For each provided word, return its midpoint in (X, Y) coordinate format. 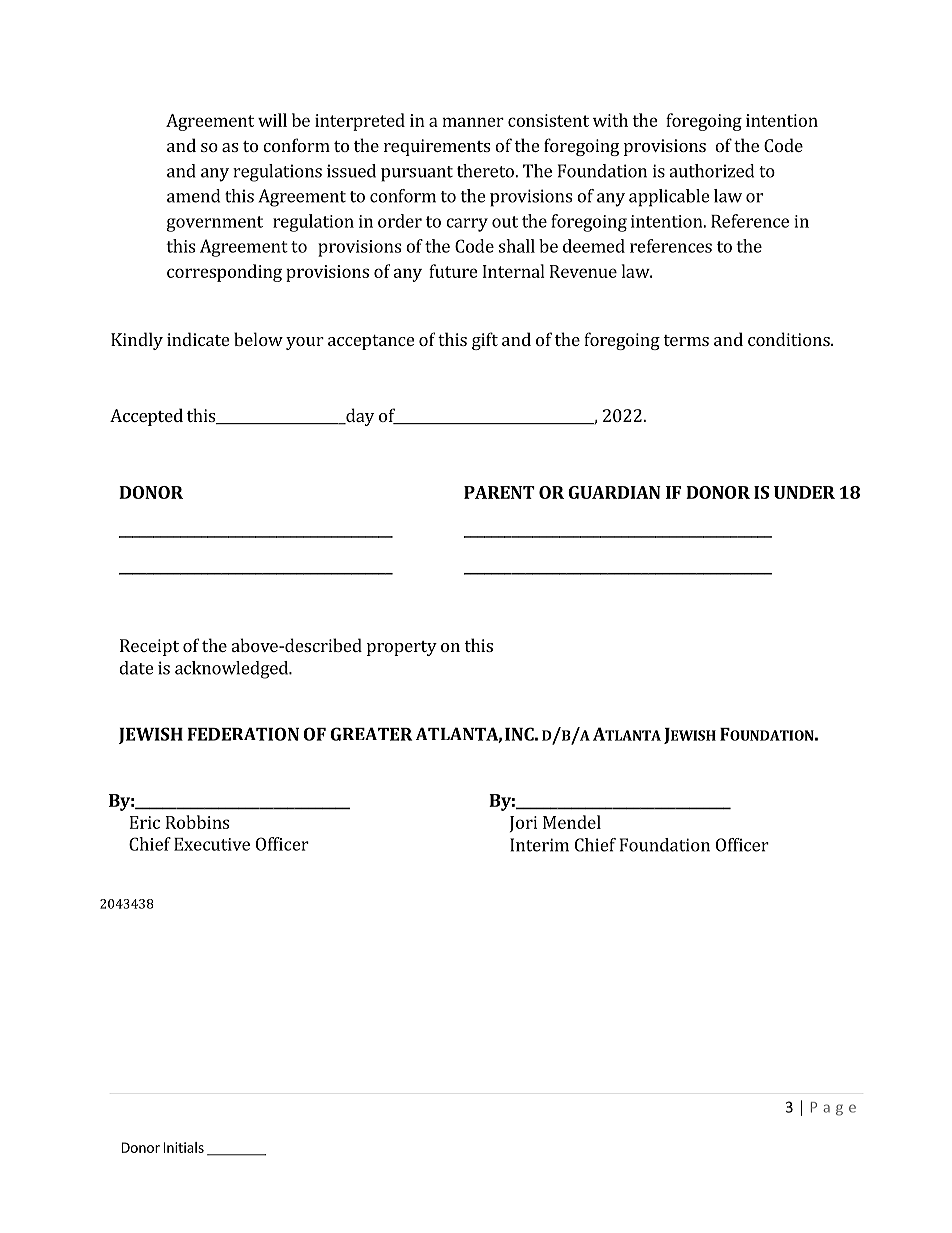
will (272, 120)
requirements (437, 147)
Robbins (197, 822)
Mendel (572, 822)
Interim (539, 845)
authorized (711, 171)
